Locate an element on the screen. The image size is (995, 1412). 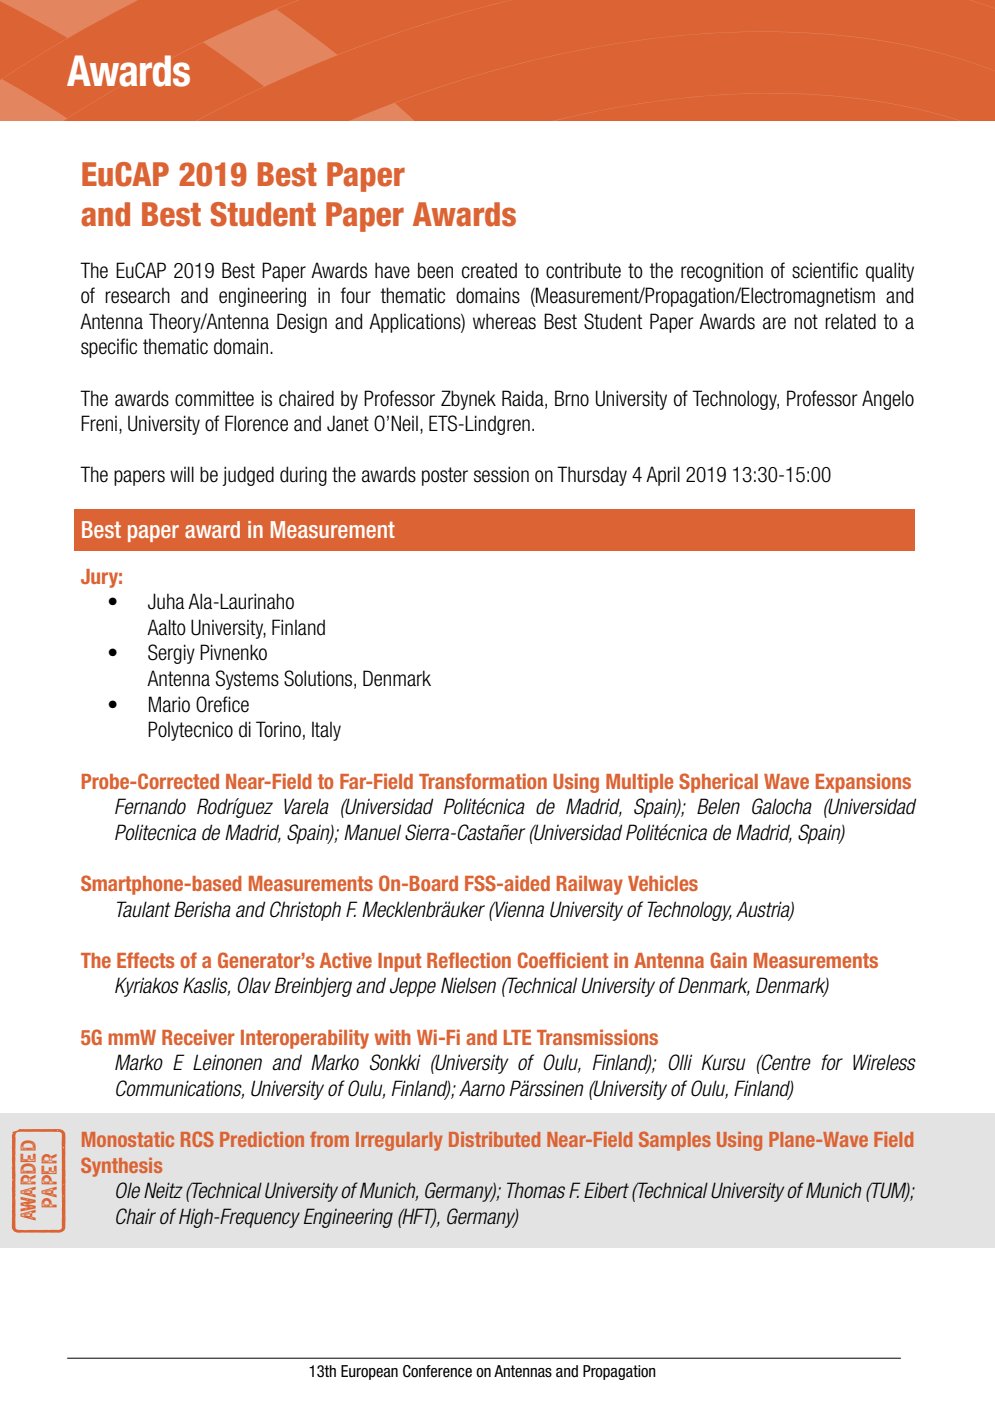
whereas is located at coordinates (504, 321).
